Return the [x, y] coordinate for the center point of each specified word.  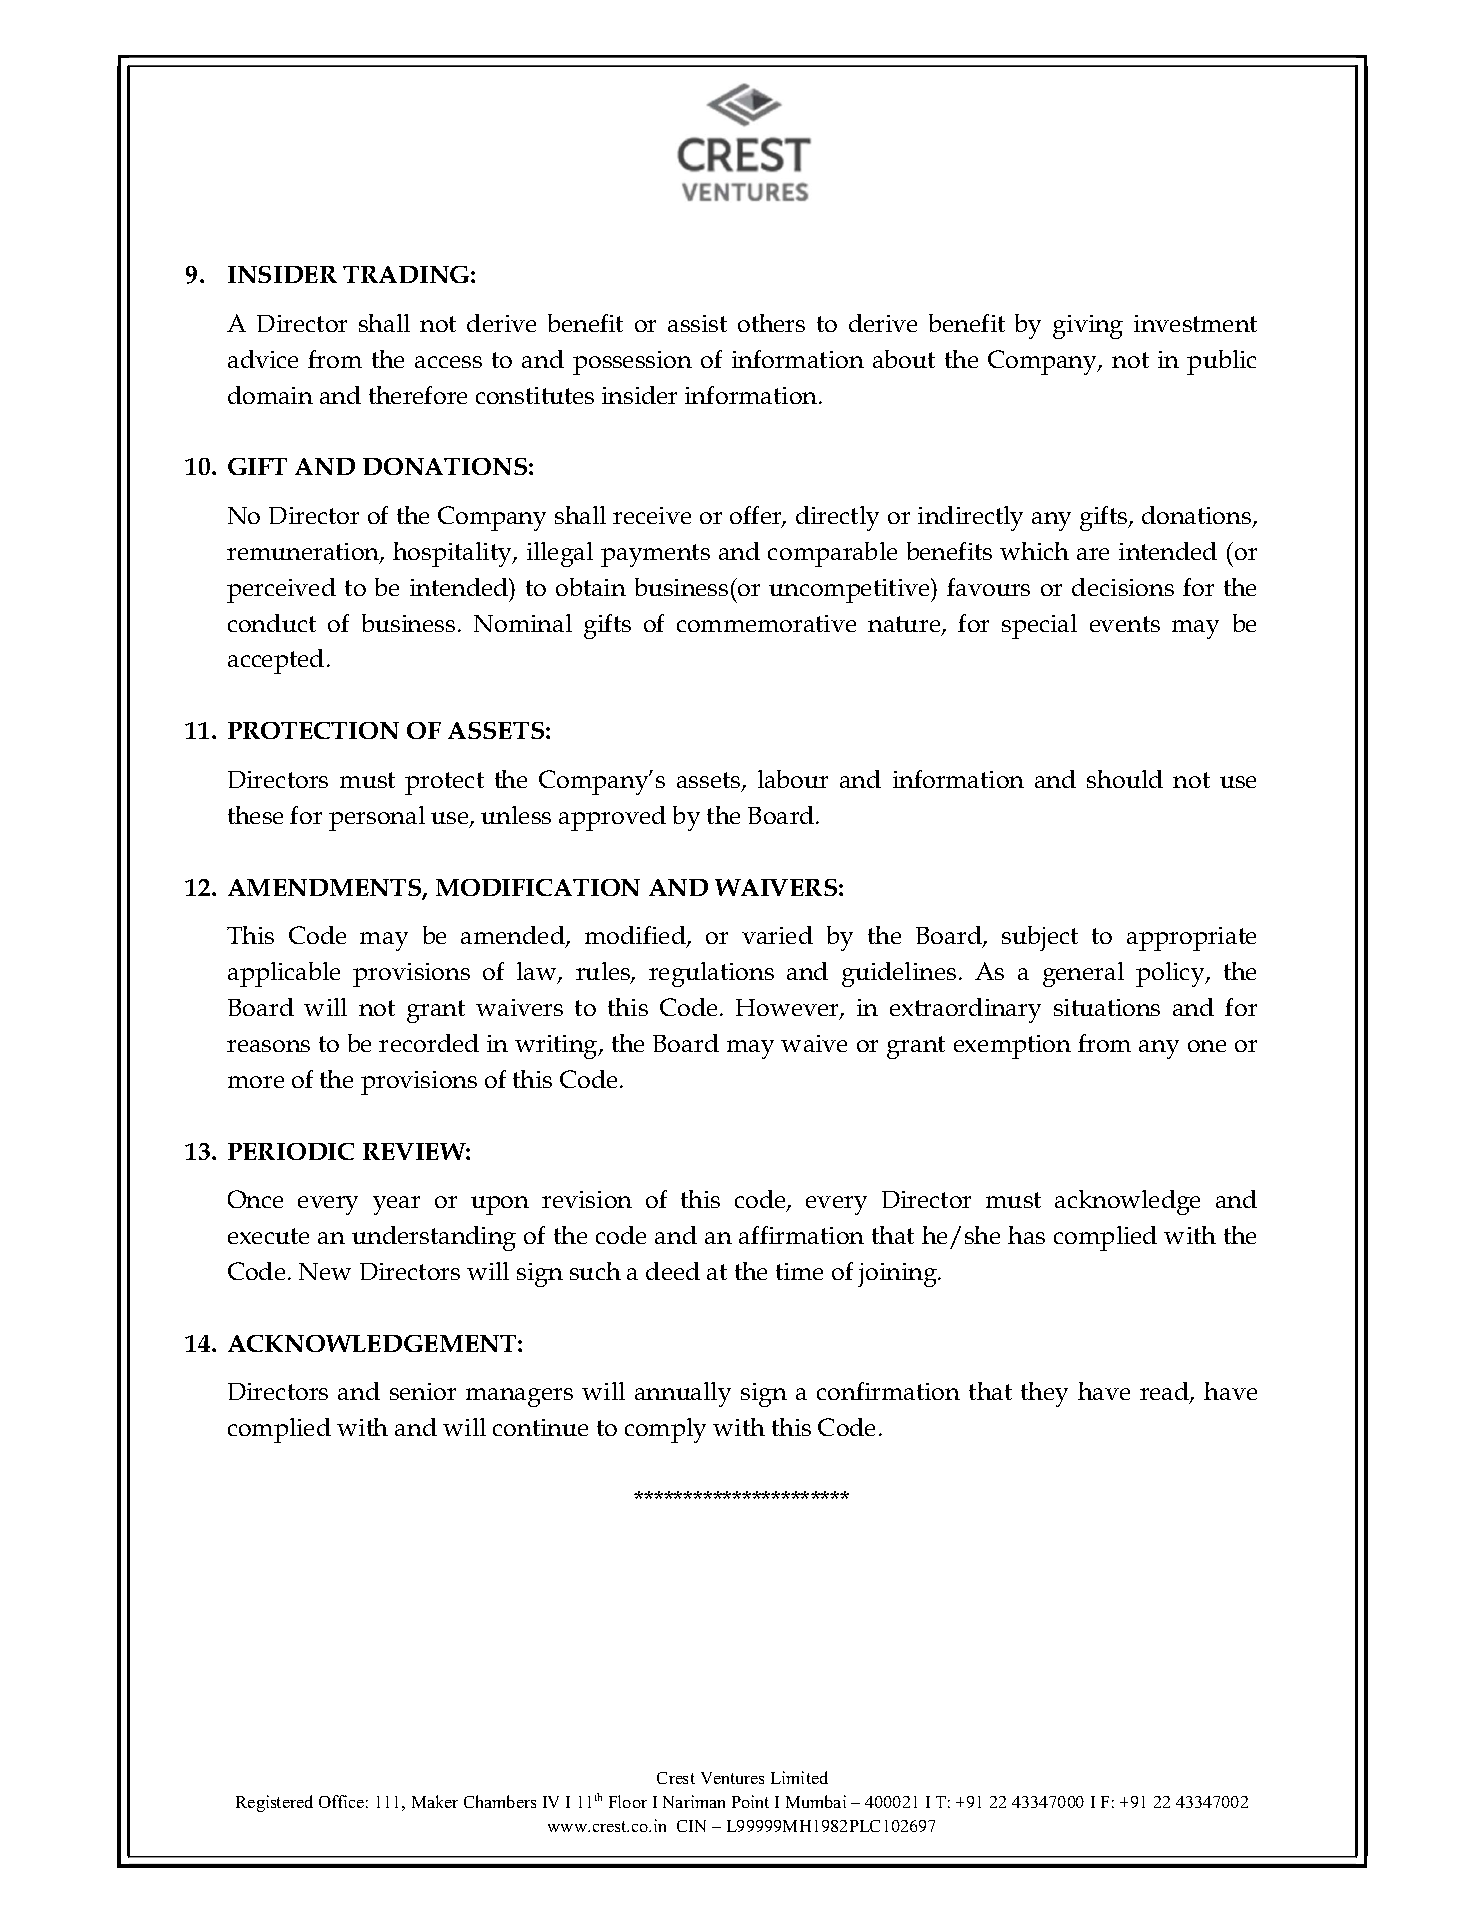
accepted [276, 661]
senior [423, 1391]
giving [1088, 327]
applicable [284, 974]
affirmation [801, 1235]
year [396, 1205]
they [1044, 1394]
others [771, 323]
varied [777, 935]
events [1125, 624]
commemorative [766, 623]
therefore [418, 395]
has [1026, 1235]
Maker [435, 1801]
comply [665, 1430]
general [1083, 974]
